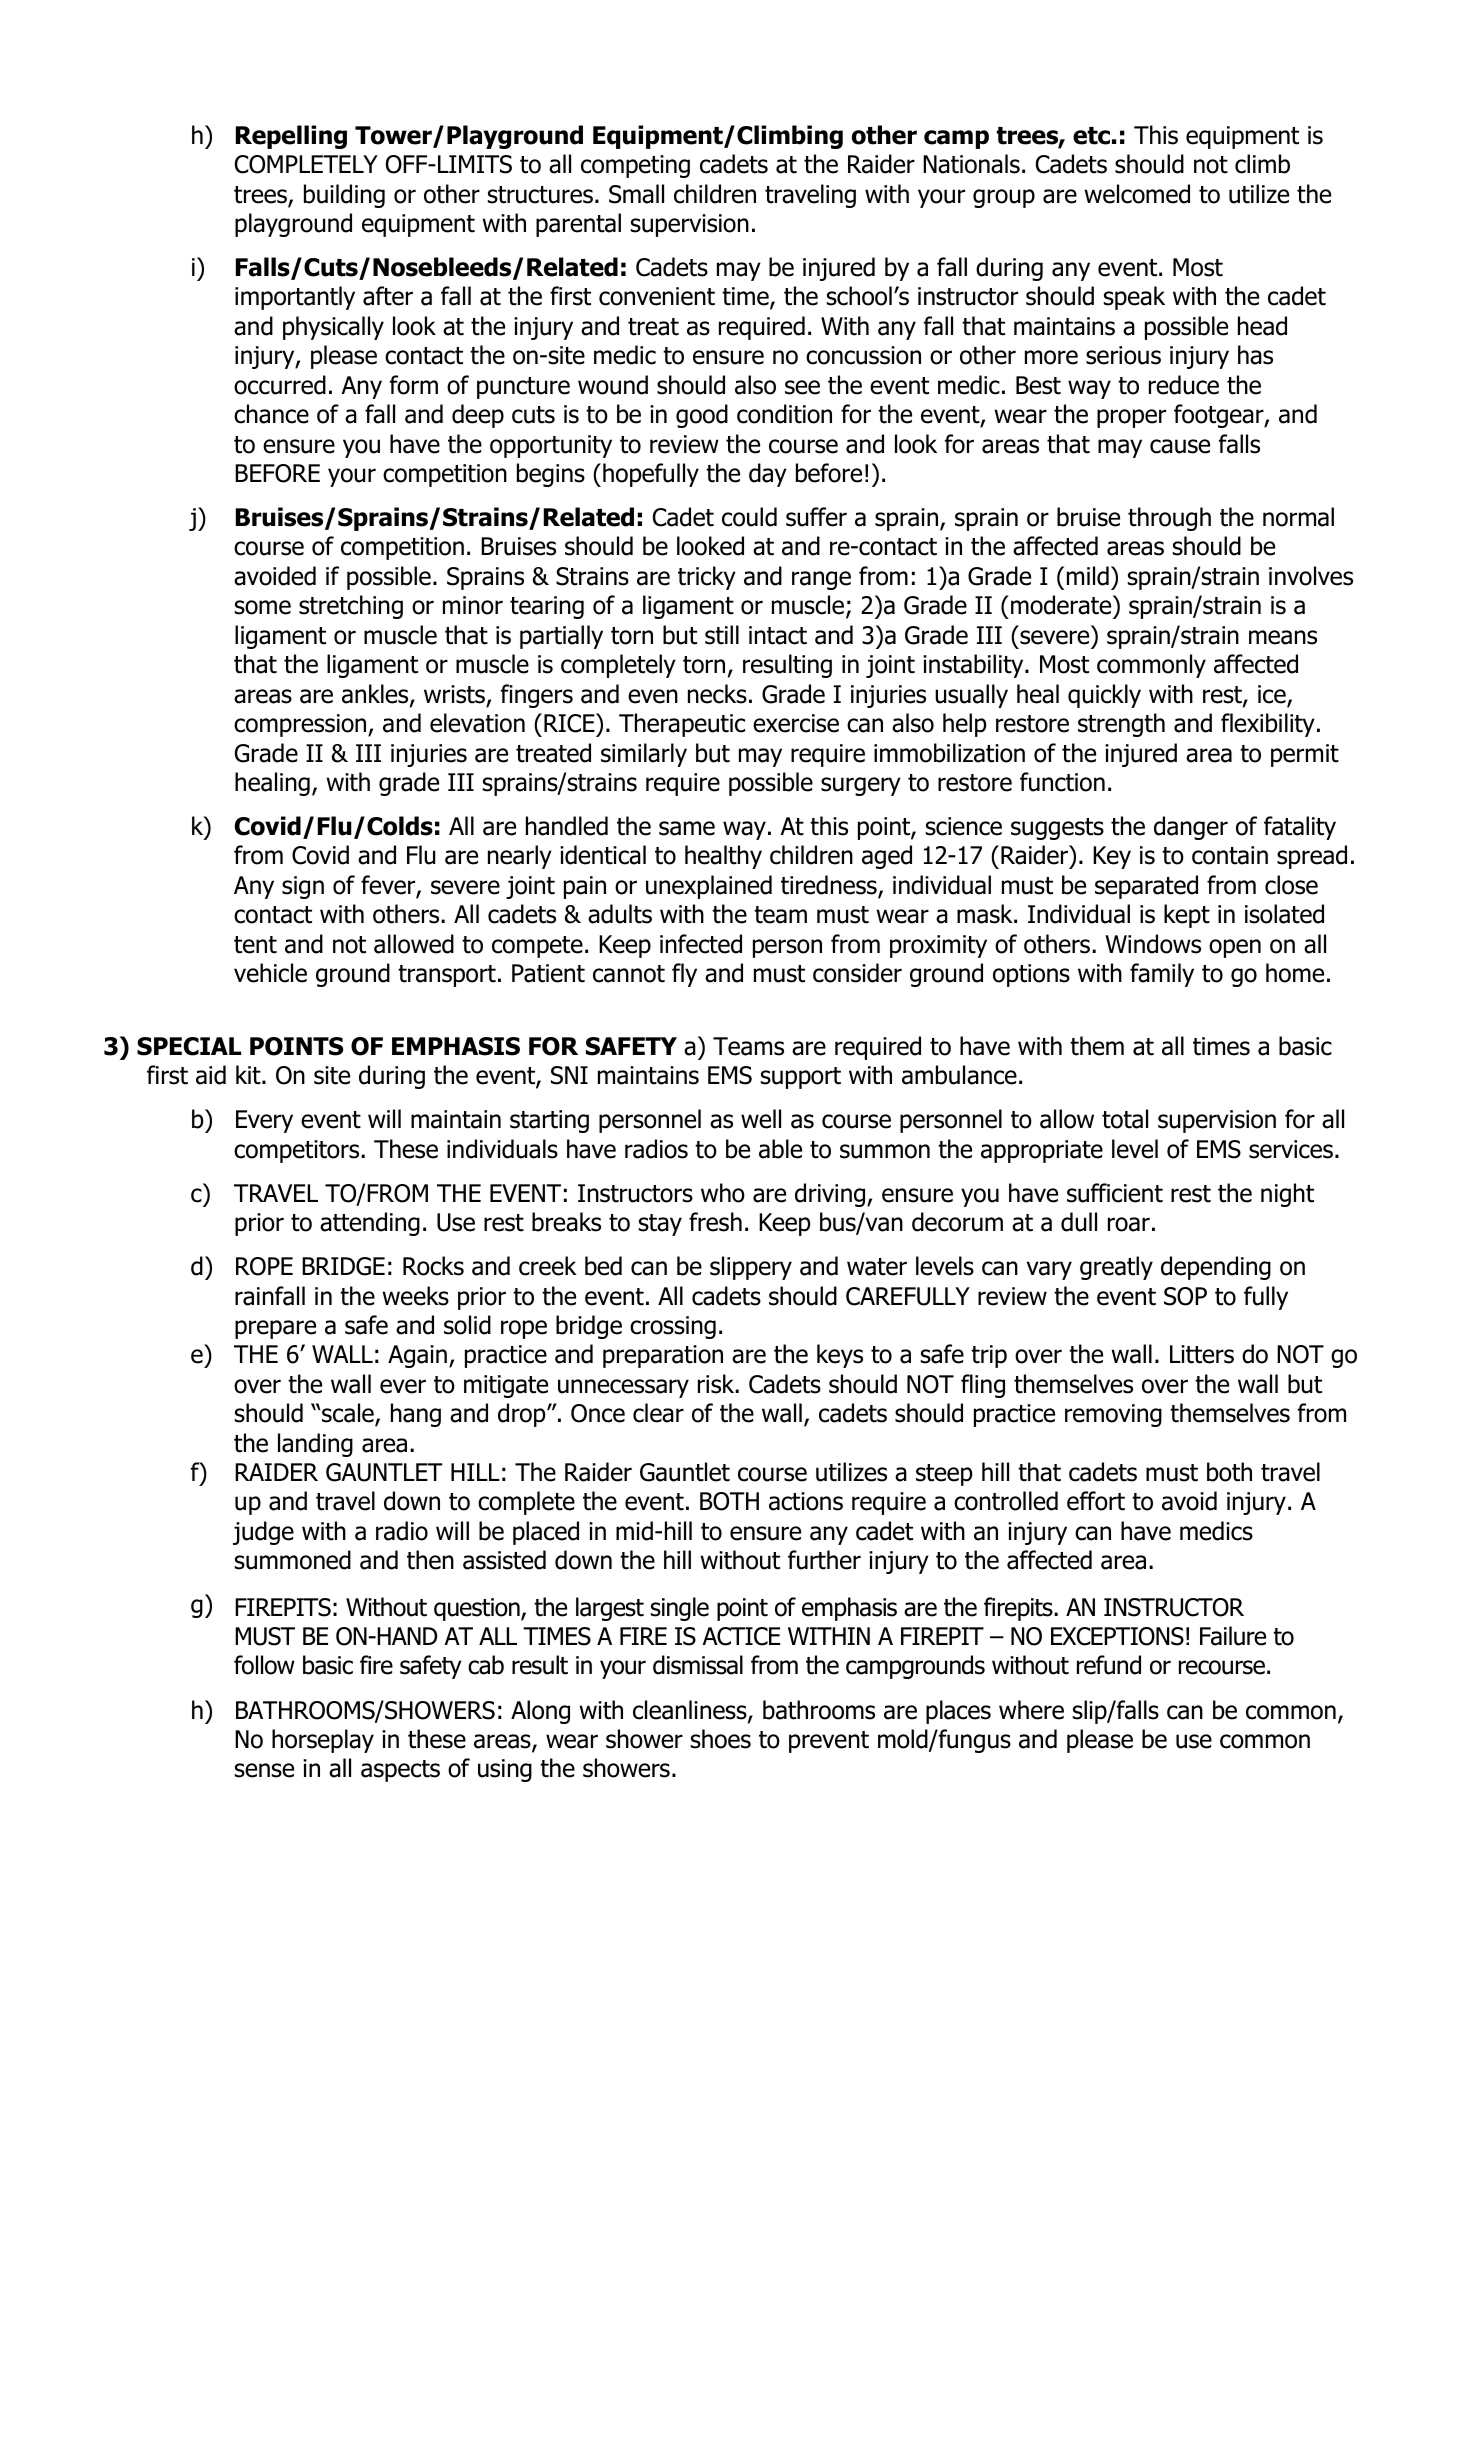  What do you see at coordinates (370, 1224) in the image?
I see `attending` at bounding box center [370, 1224].
